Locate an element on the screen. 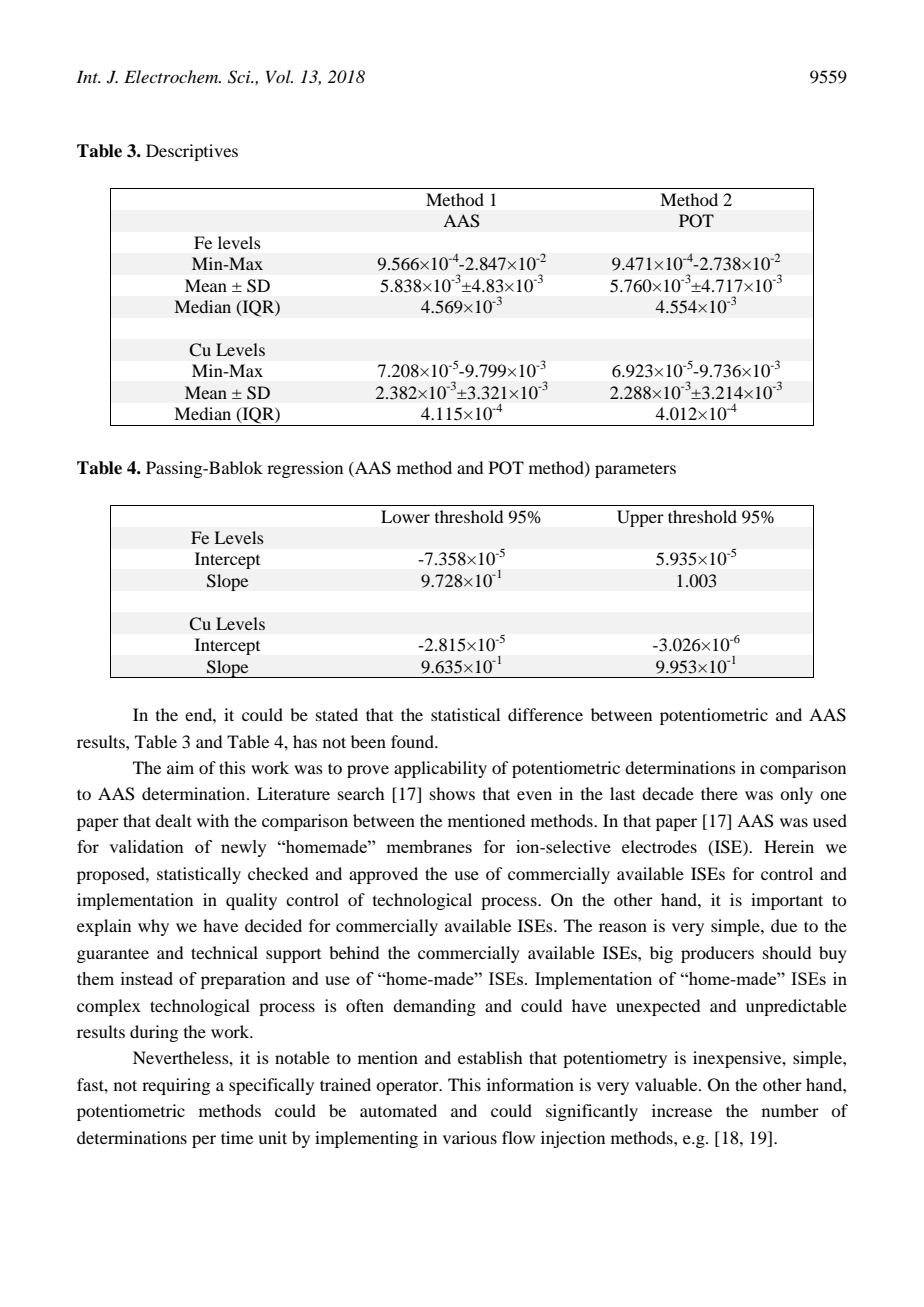 Image resolution: width=924 pixels, height=1307 pixels. requiring is located at coordinates (176, 1086).
